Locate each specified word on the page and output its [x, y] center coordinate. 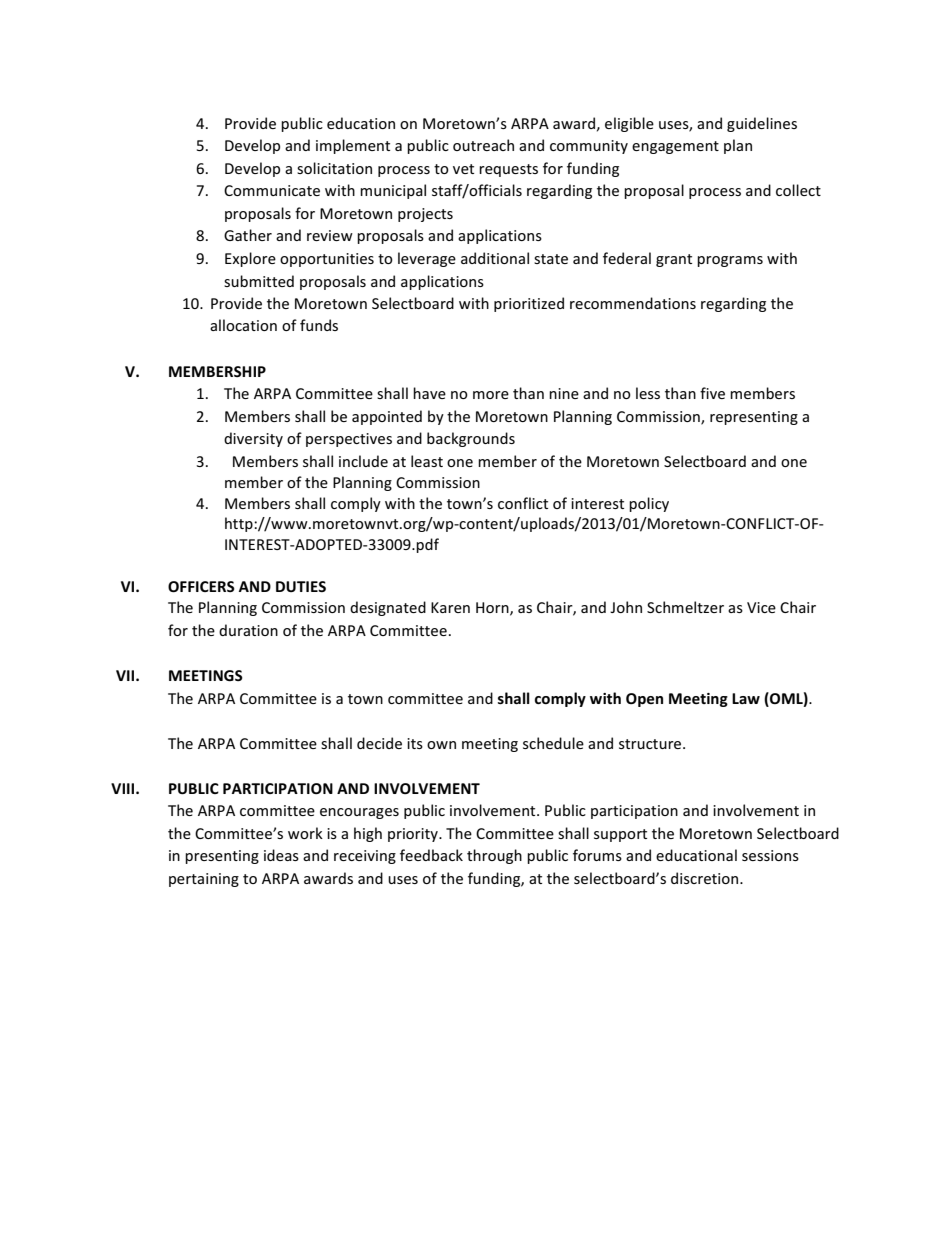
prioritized [529, 304]
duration [248, 630]
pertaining [204, 880]
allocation [243, 325]
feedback [431, 855]
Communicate [272, 190]
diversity [253, 439]
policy [649, 504]
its [415, 743]
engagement [675, 147]
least [427, 461]
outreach [483, 145]
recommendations [633, 303]
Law [746, 698]
